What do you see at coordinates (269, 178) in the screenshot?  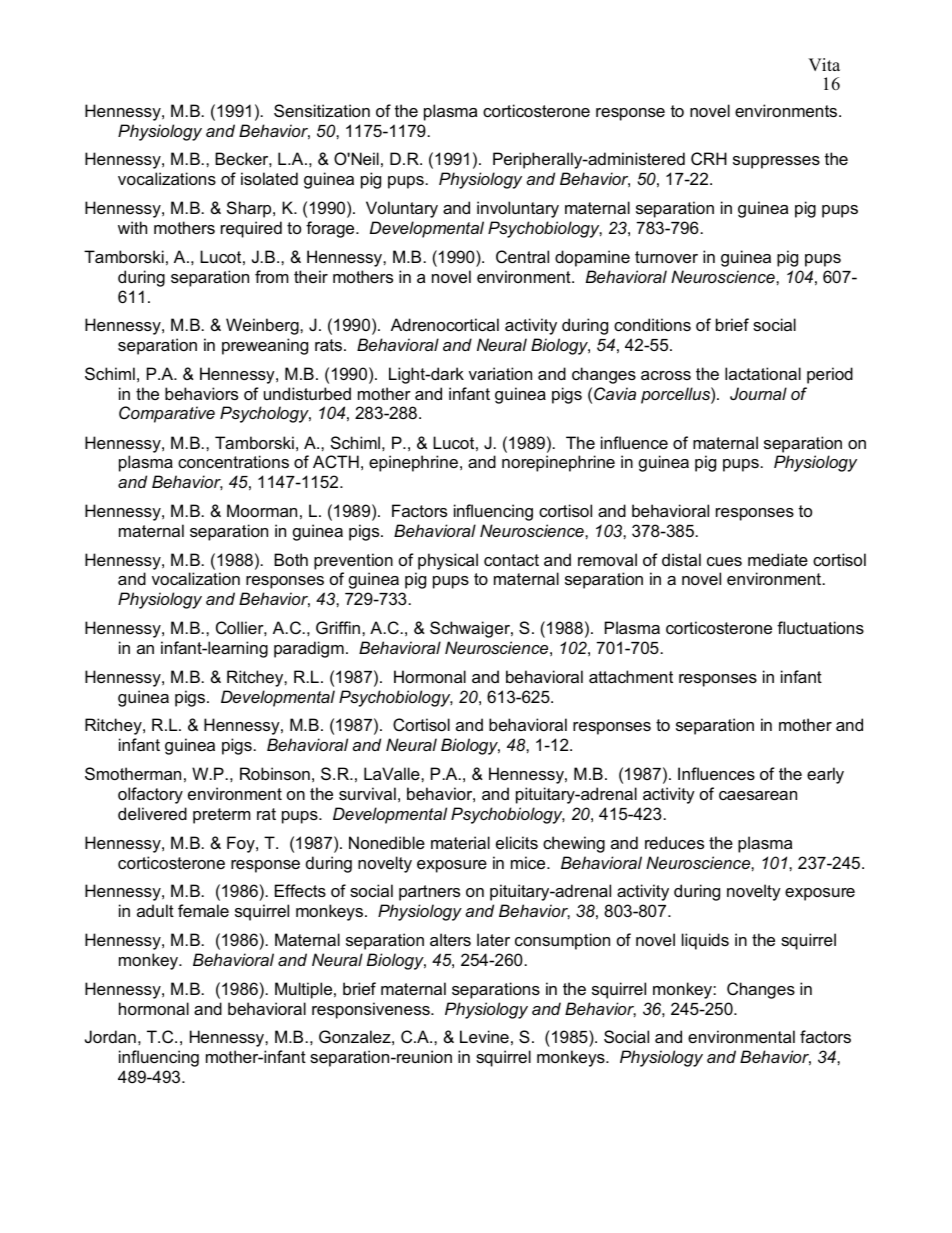 I see `isolated` at bounding box center [269, 178].
